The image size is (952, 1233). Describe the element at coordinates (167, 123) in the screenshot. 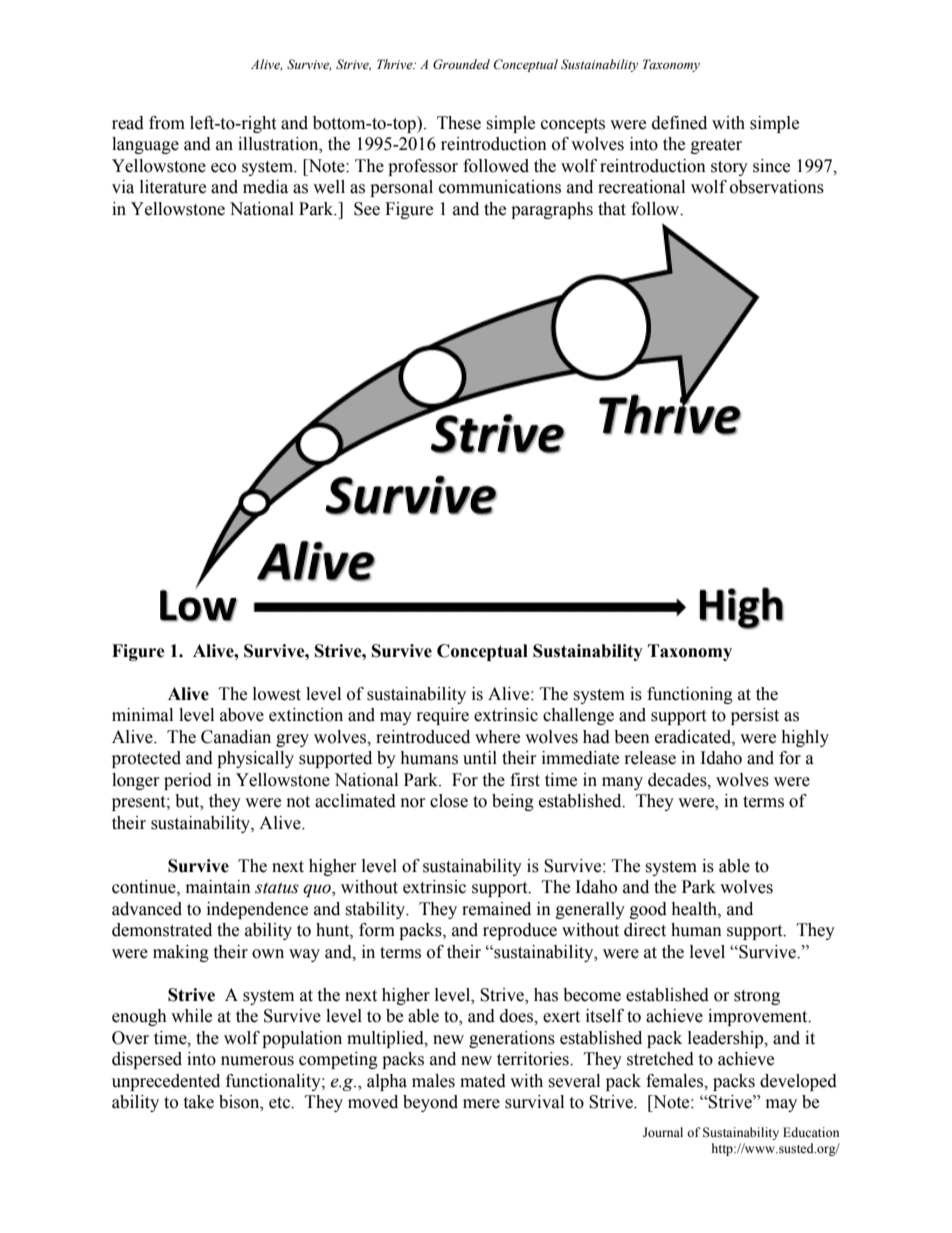

I see `from` at that location.
